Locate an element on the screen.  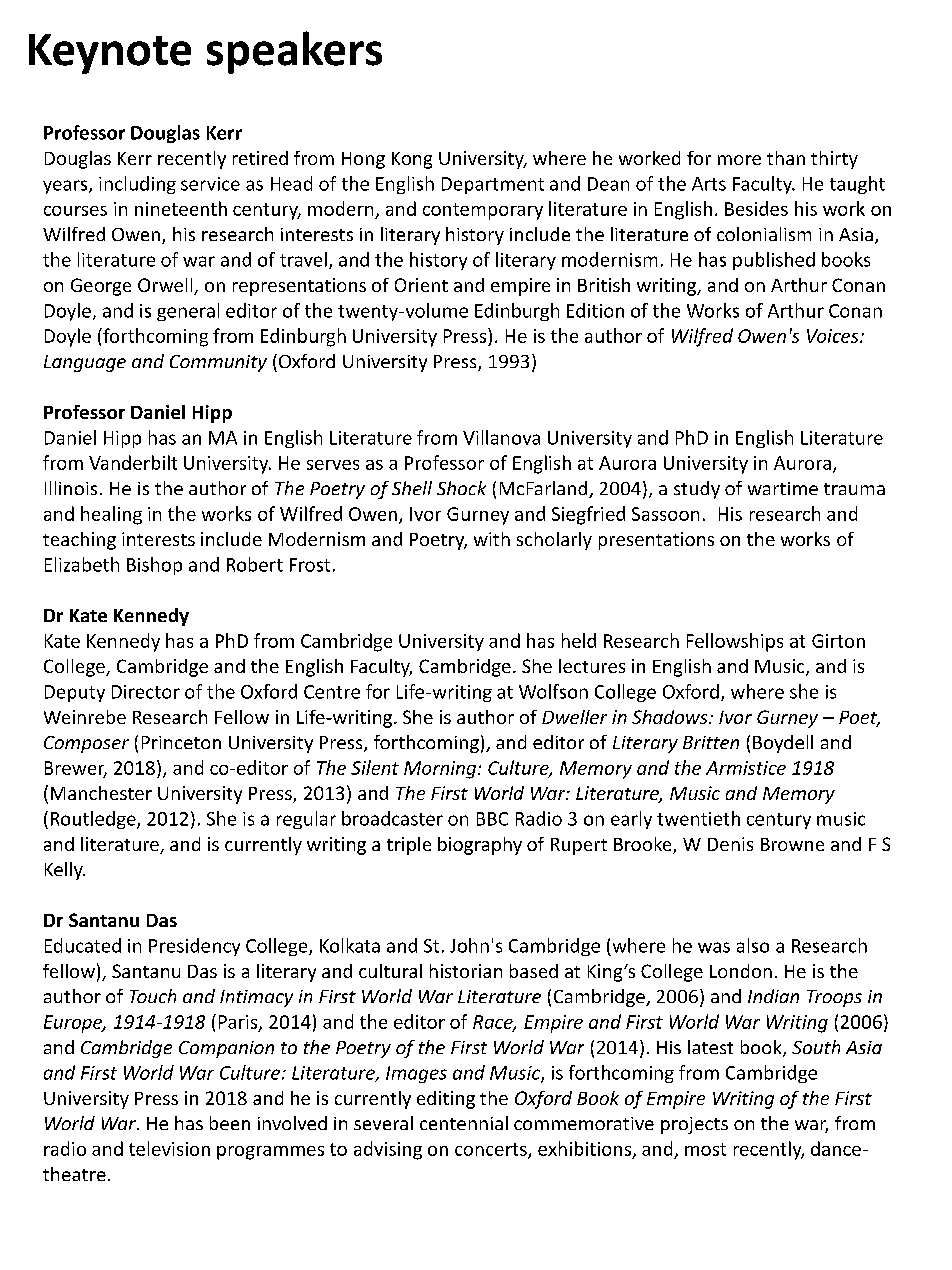
than is located at coordinates (786, 158).
